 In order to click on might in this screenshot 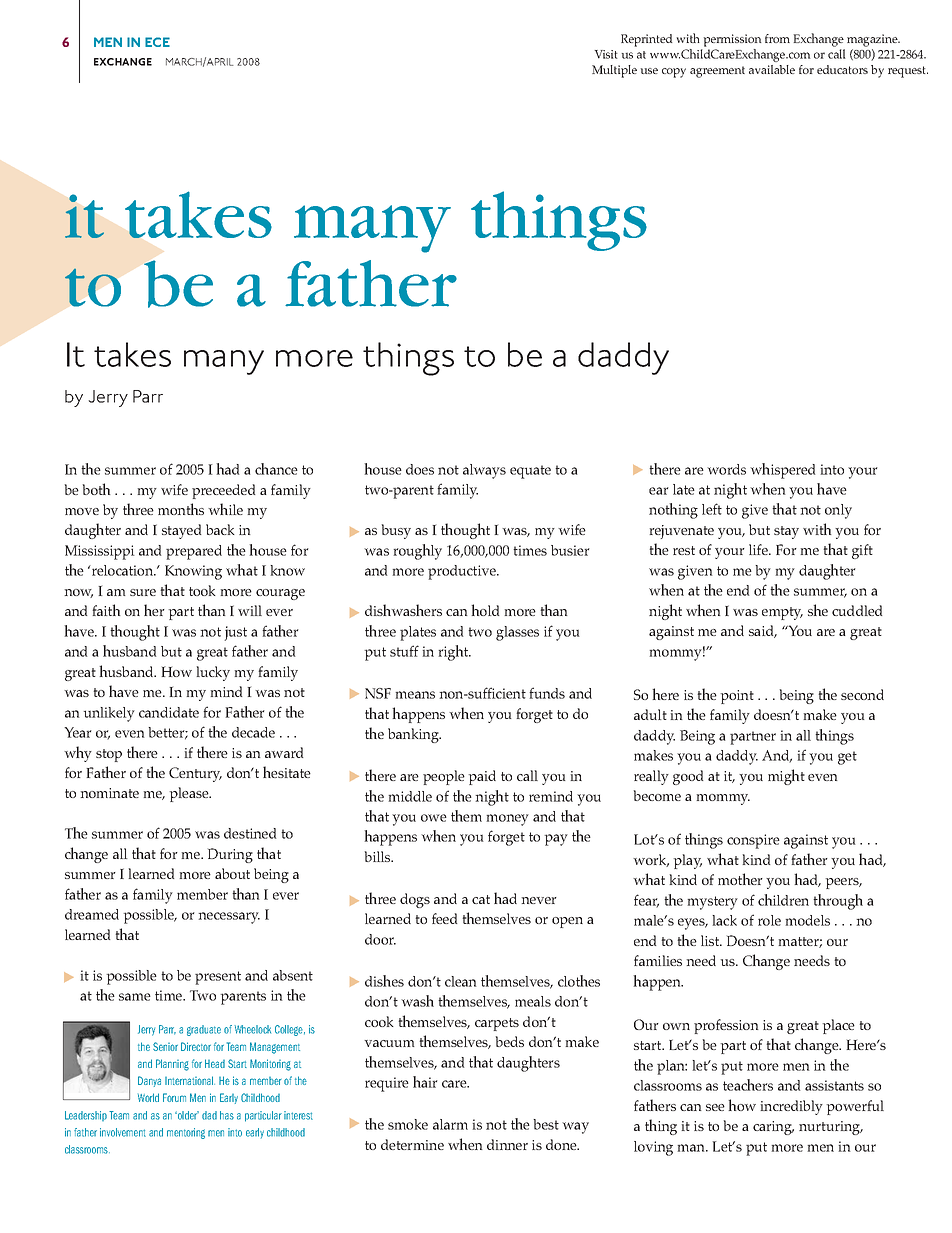, I will do `click(786, 777)`.
